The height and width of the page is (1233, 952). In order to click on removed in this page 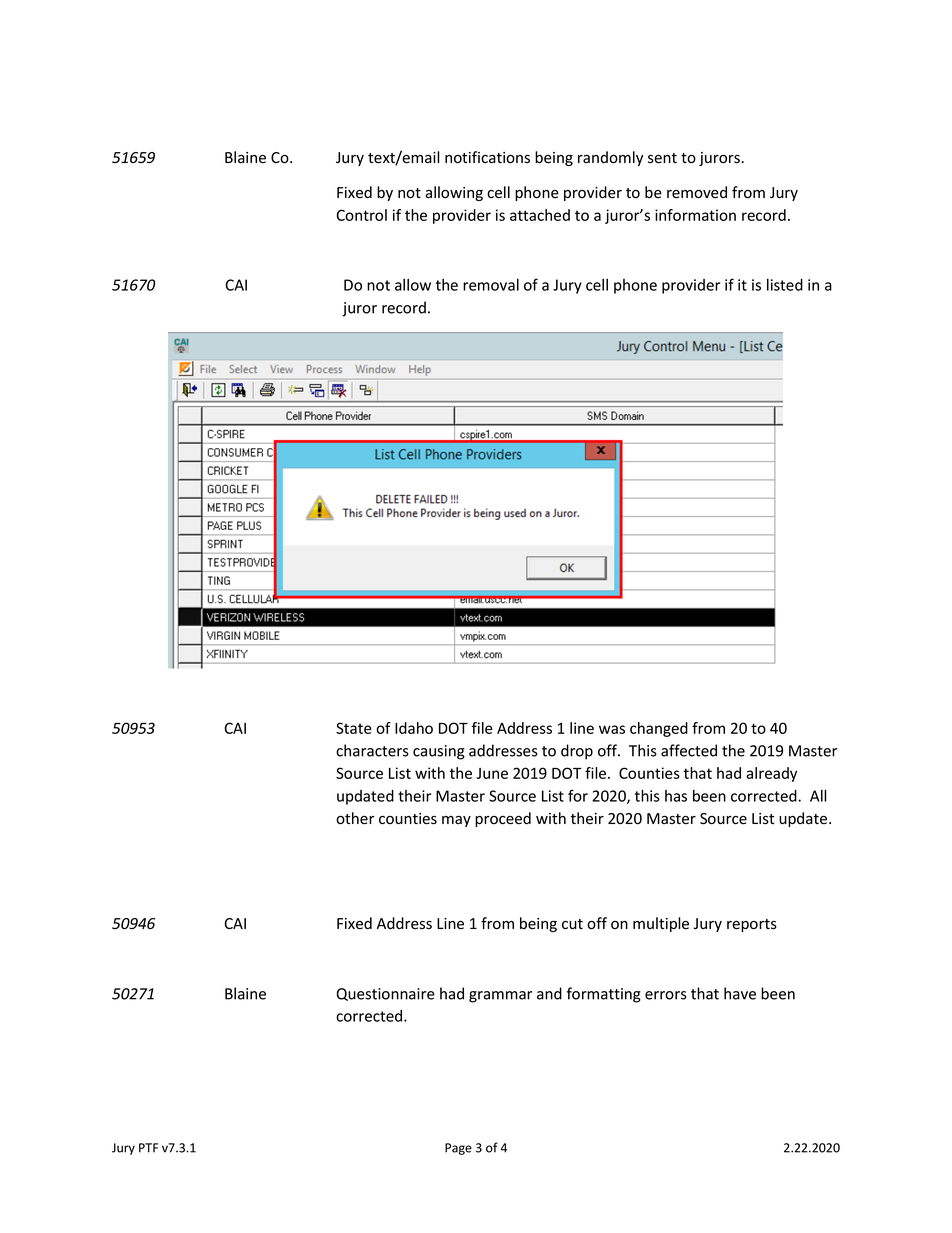, I will do `click(697, 192)`.
